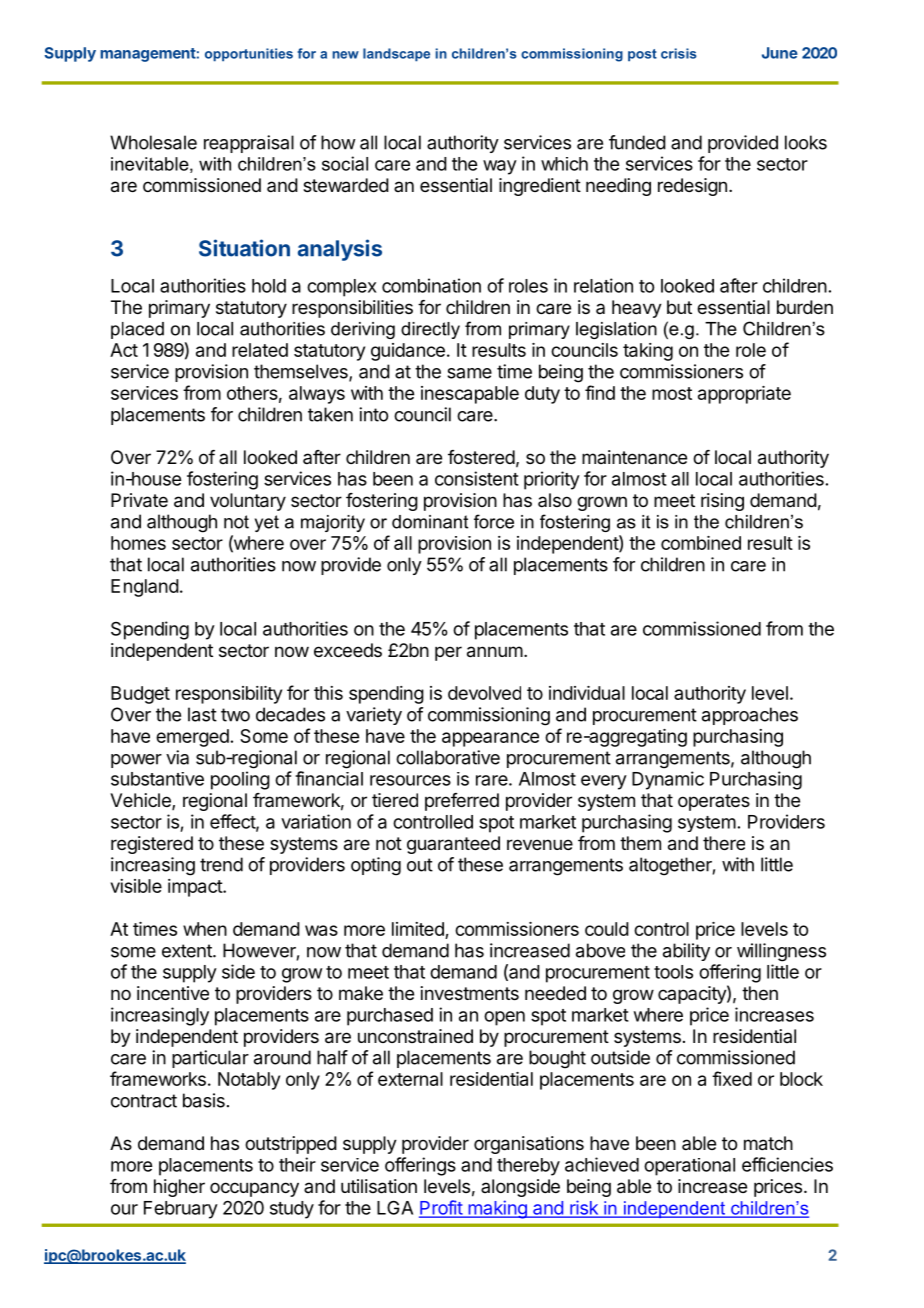  I want to click on responsibility, so click(229, 695).
